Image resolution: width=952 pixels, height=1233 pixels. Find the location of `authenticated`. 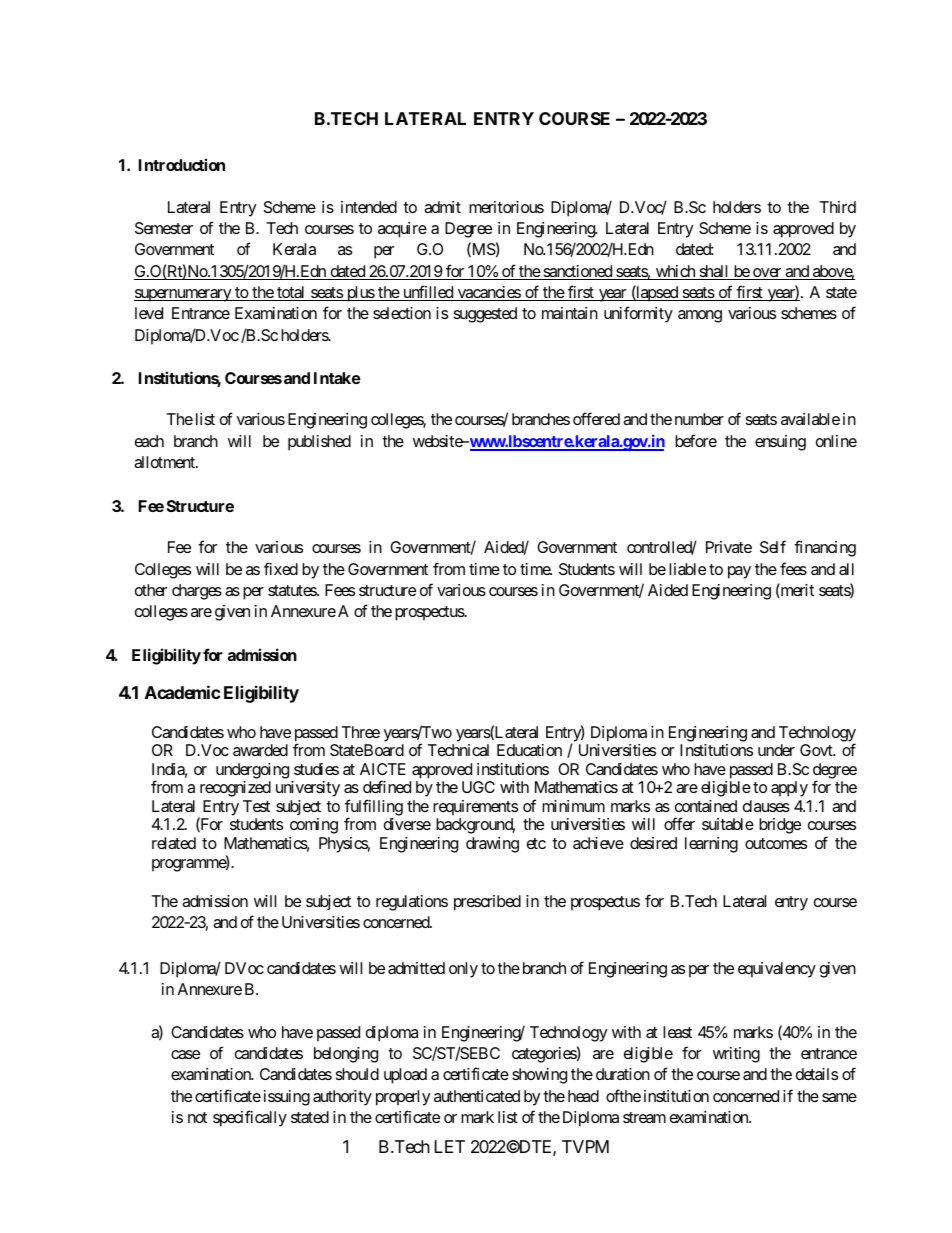

authenticated is located at coordinates (477, 1096).
